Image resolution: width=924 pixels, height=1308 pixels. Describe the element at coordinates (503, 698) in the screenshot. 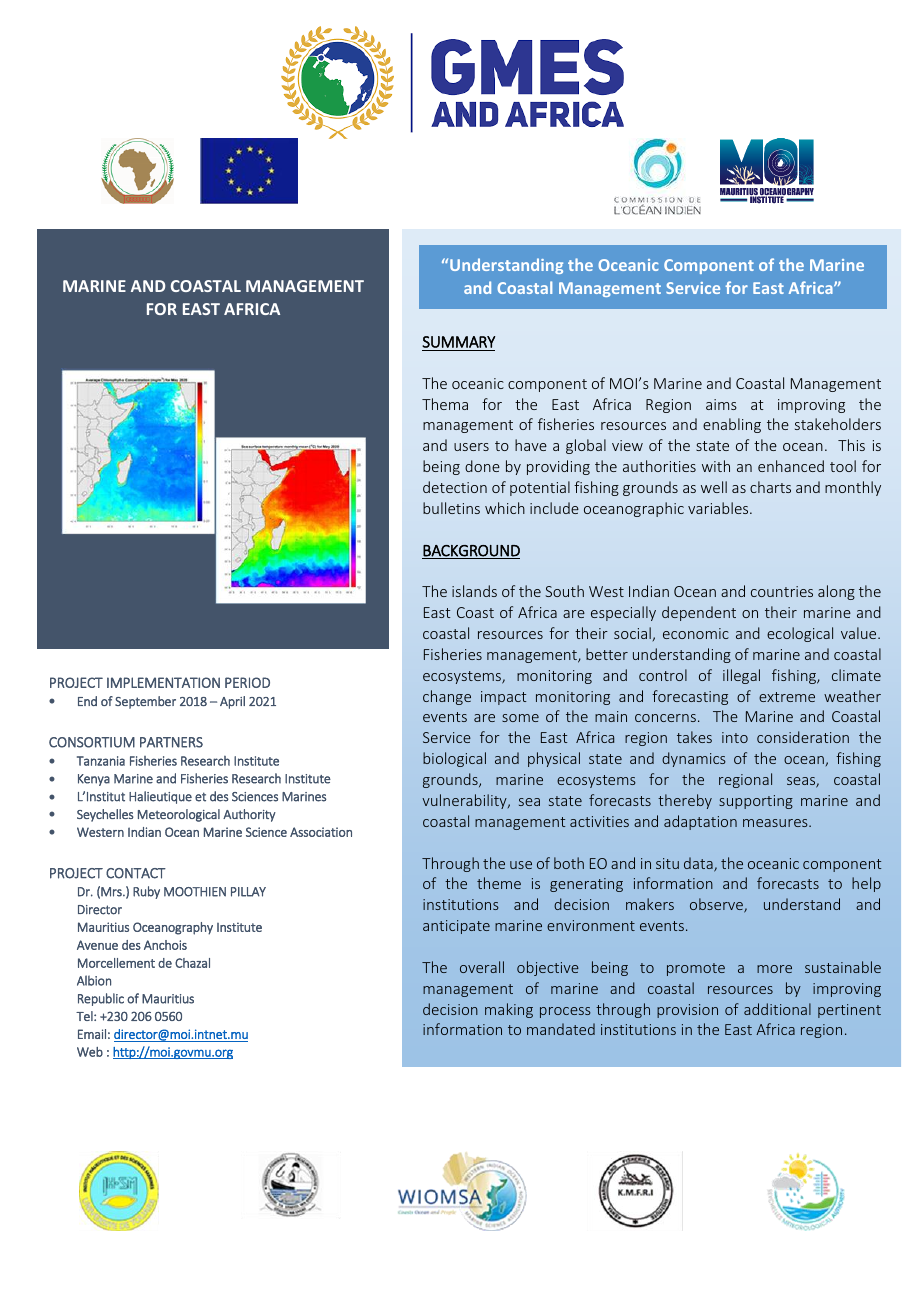

I see `impact` at that location.
